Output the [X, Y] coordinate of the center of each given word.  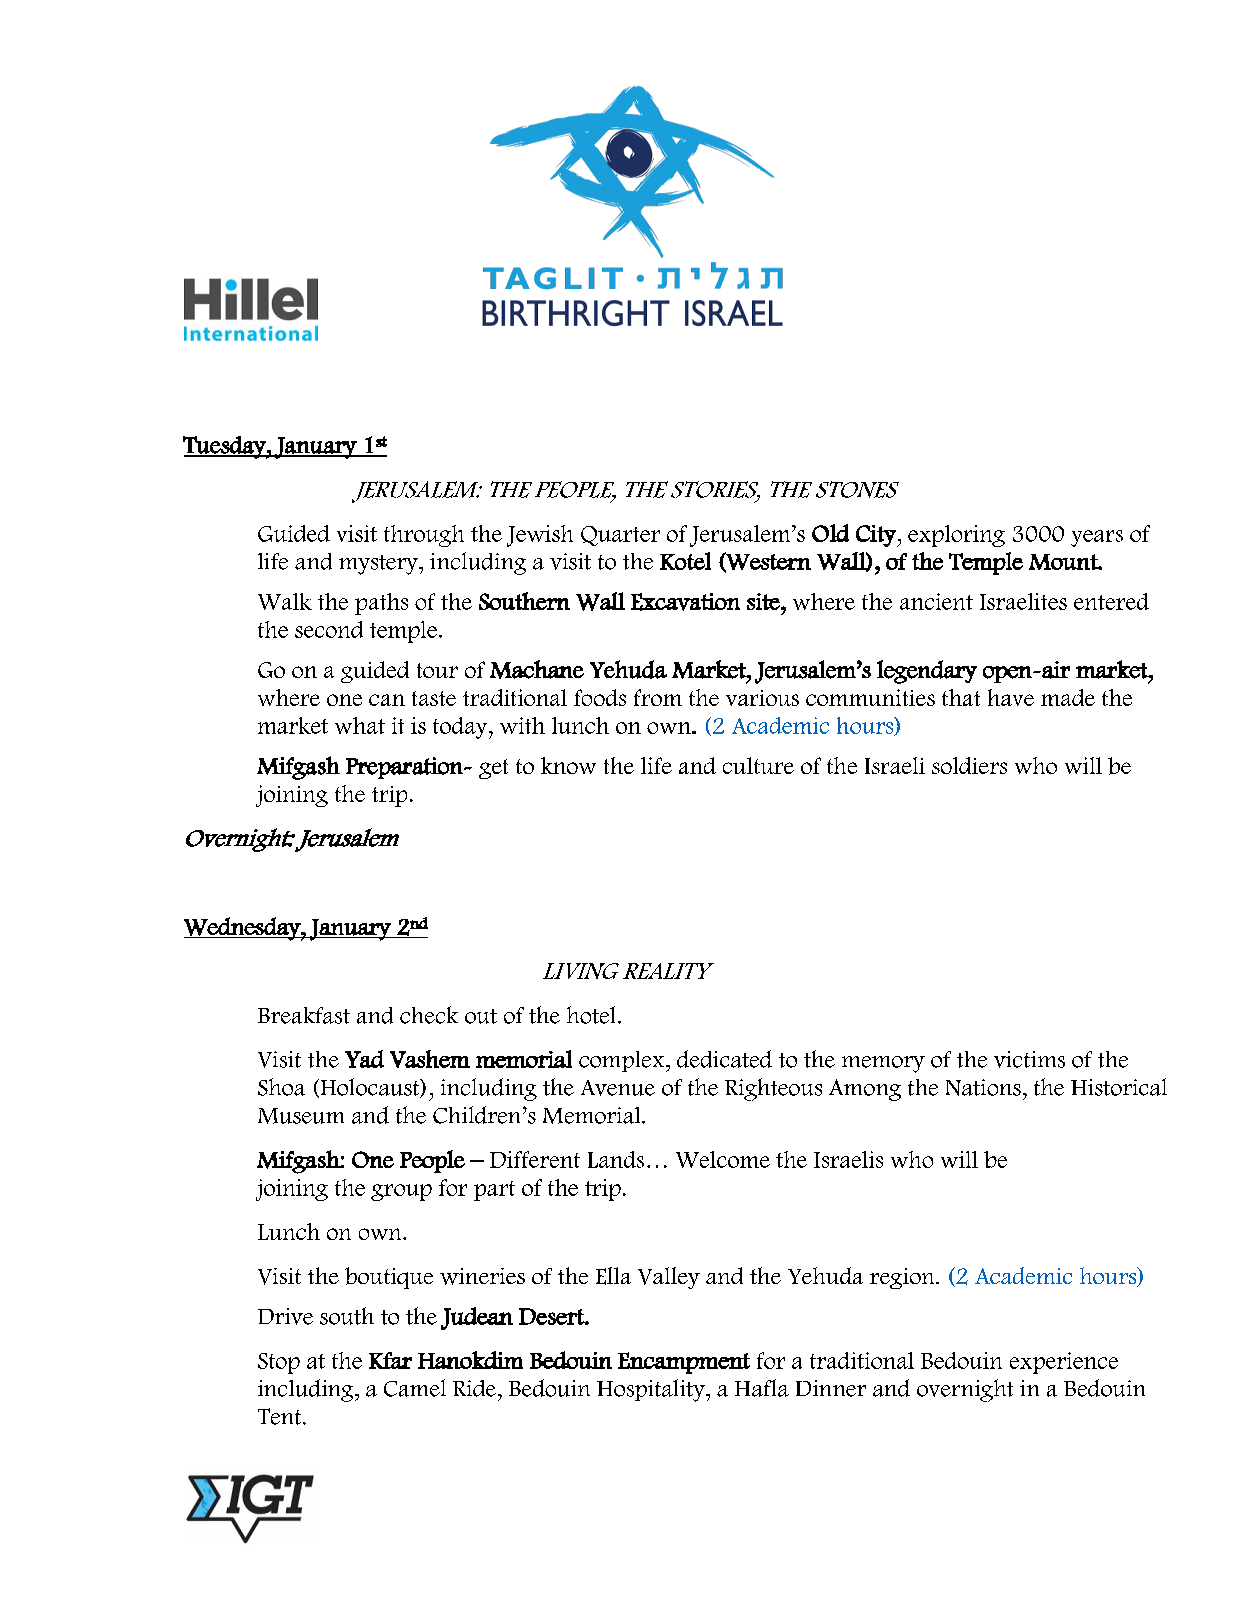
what [360, 725]
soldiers [969, 765]
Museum [301, 1116]
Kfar [390, 1360]
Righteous [773, 1089]
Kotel [685, 561]
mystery [380, 565]
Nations [983, 1087]
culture [758, 765]
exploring [956, 536]
